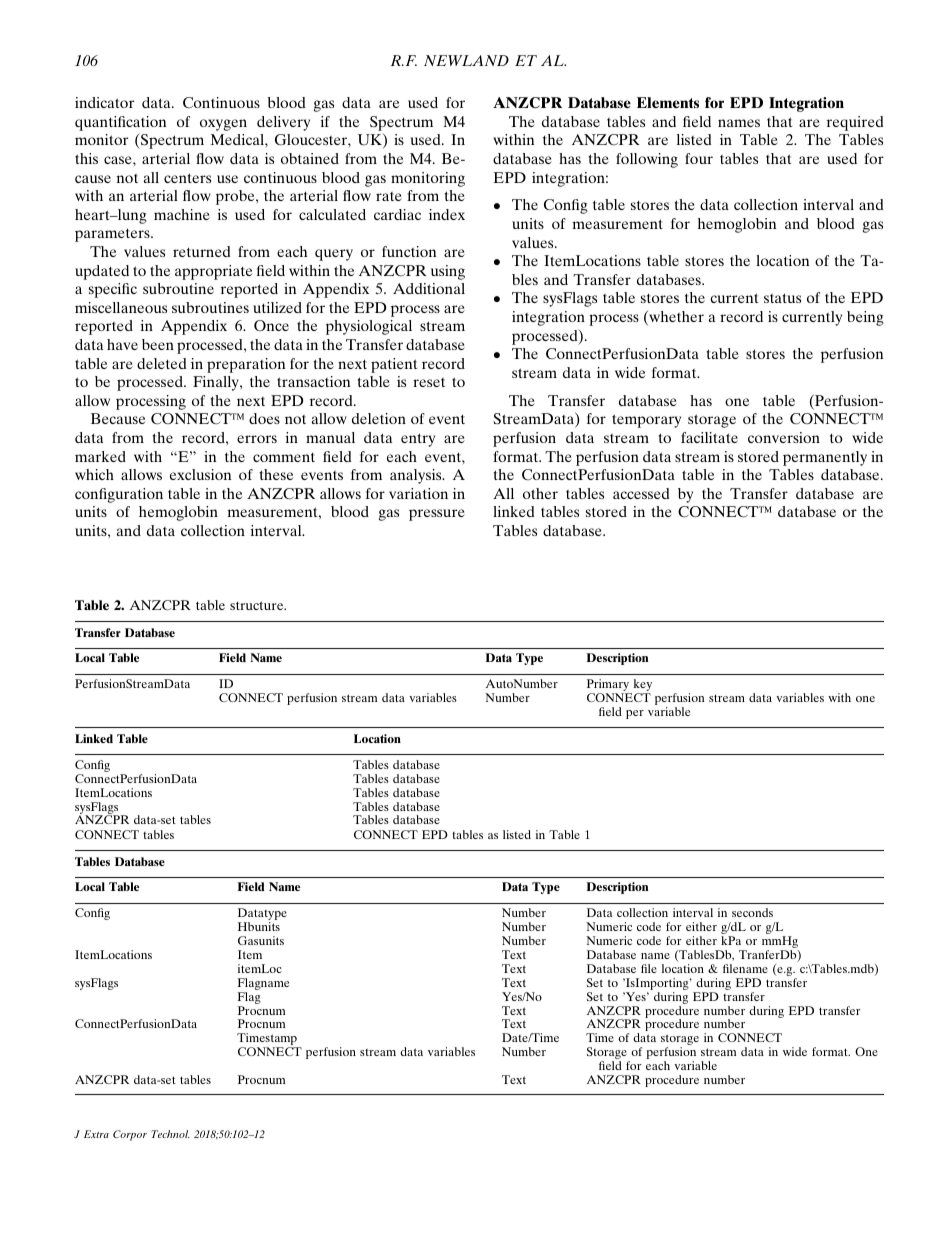  I want to click on seconds, so click(752, 912).
